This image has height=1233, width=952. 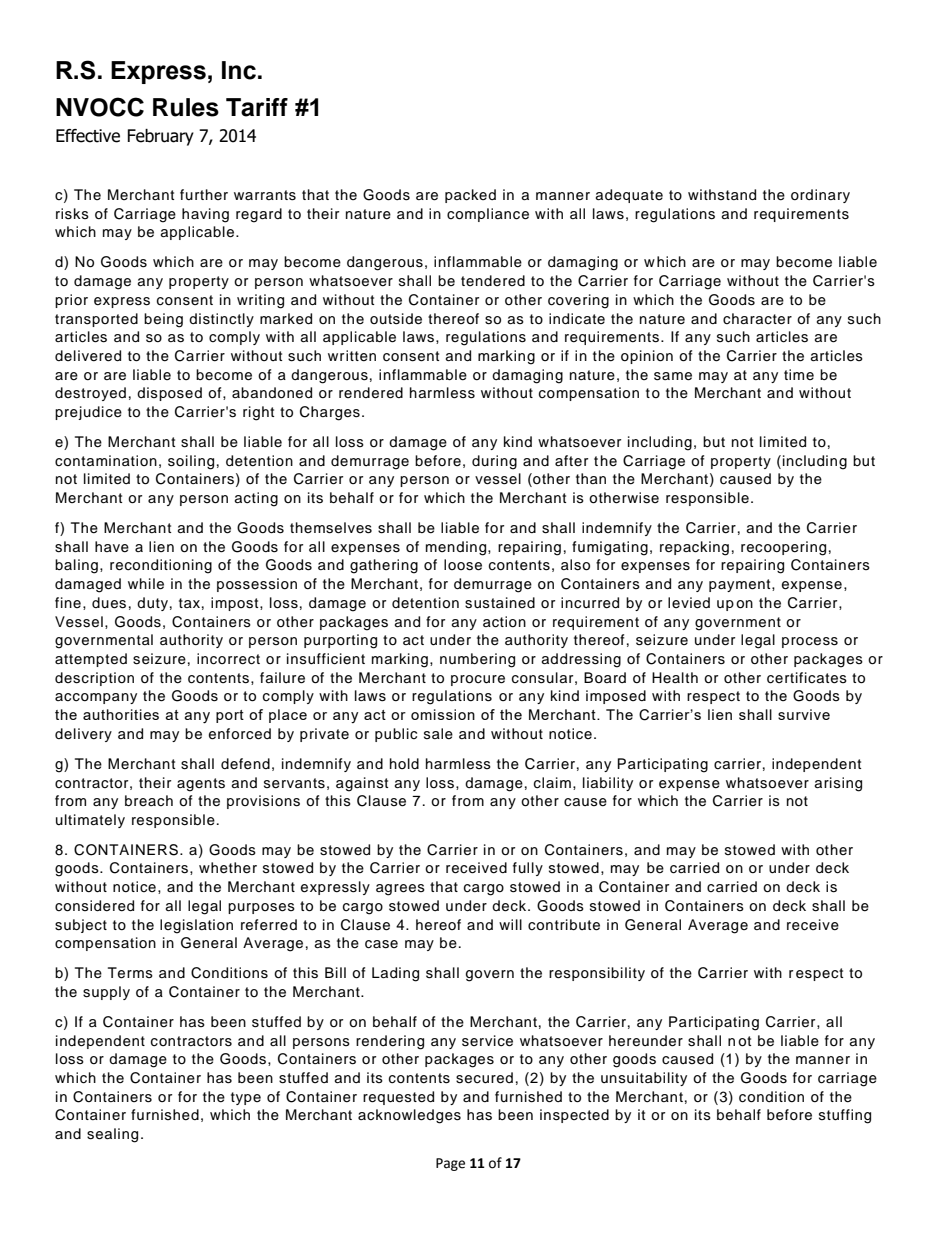 I want to click on whether, so click(x=228, y=868).
